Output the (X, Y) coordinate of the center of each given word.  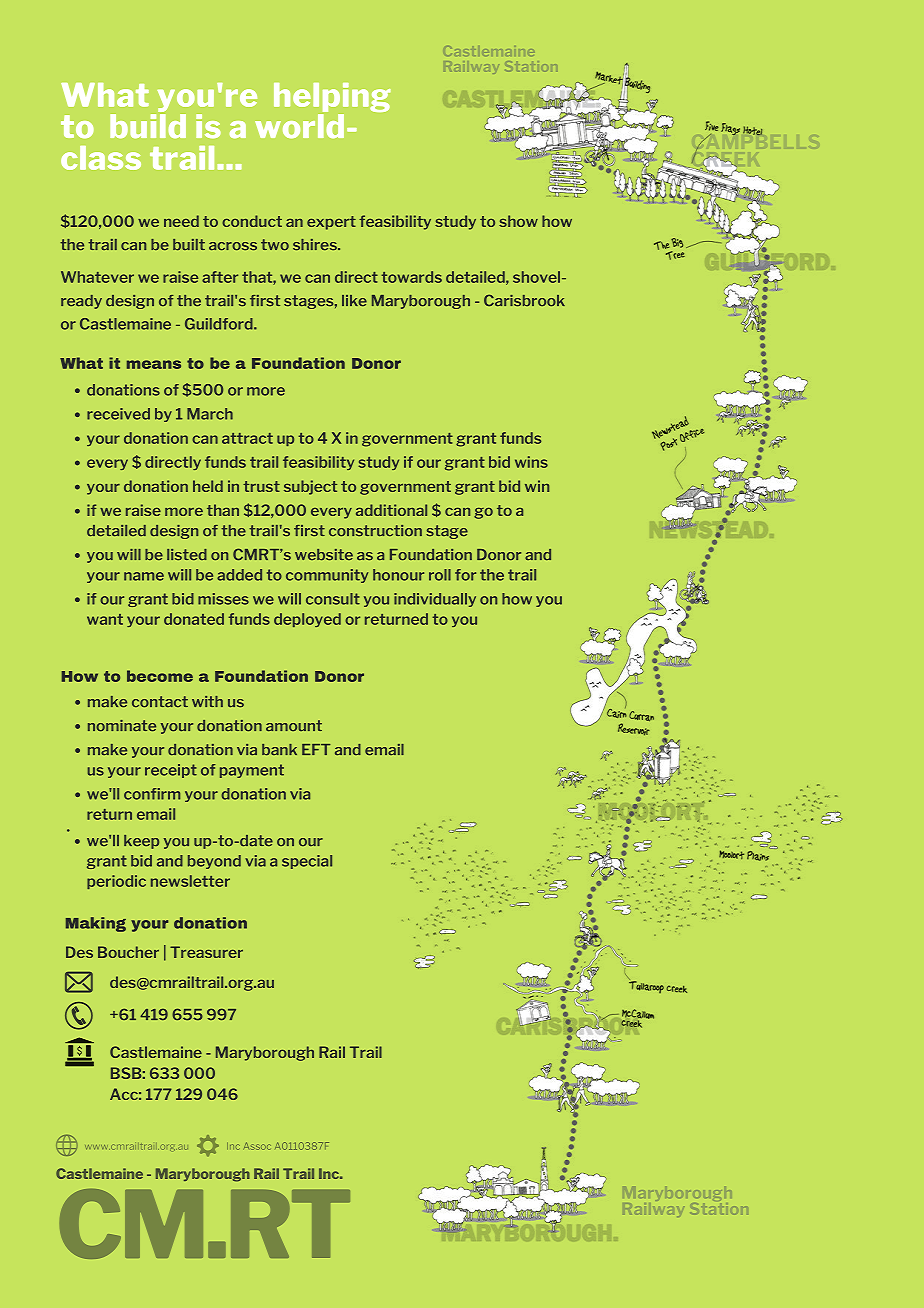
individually (435, 600)
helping (332, 99)
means (154, 364)
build (148, 124)
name (144, 576)
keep (141, 842)
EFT (316, 749)
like (354, 301)
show (518, 221)
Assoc (257, 1146)
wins (531, 462)
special (307, 862)
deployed (307, 620)
